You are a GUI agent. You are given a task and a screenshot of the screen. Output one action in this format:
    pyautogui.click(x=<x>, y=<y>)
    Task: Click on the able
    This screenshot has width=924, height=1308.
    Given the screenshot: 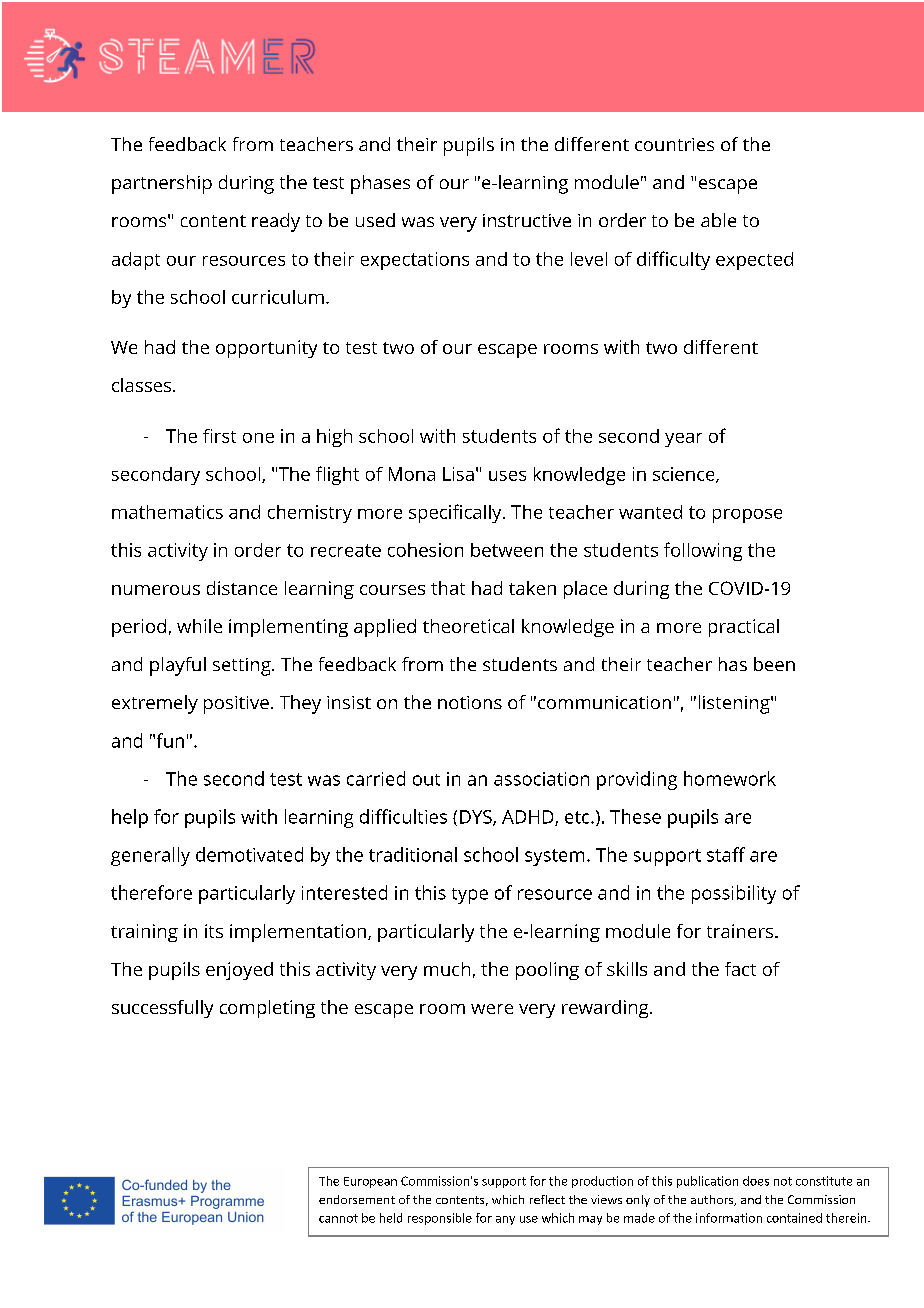 What is the action you would take?
    pyautogui.click(x=718, y=220)
